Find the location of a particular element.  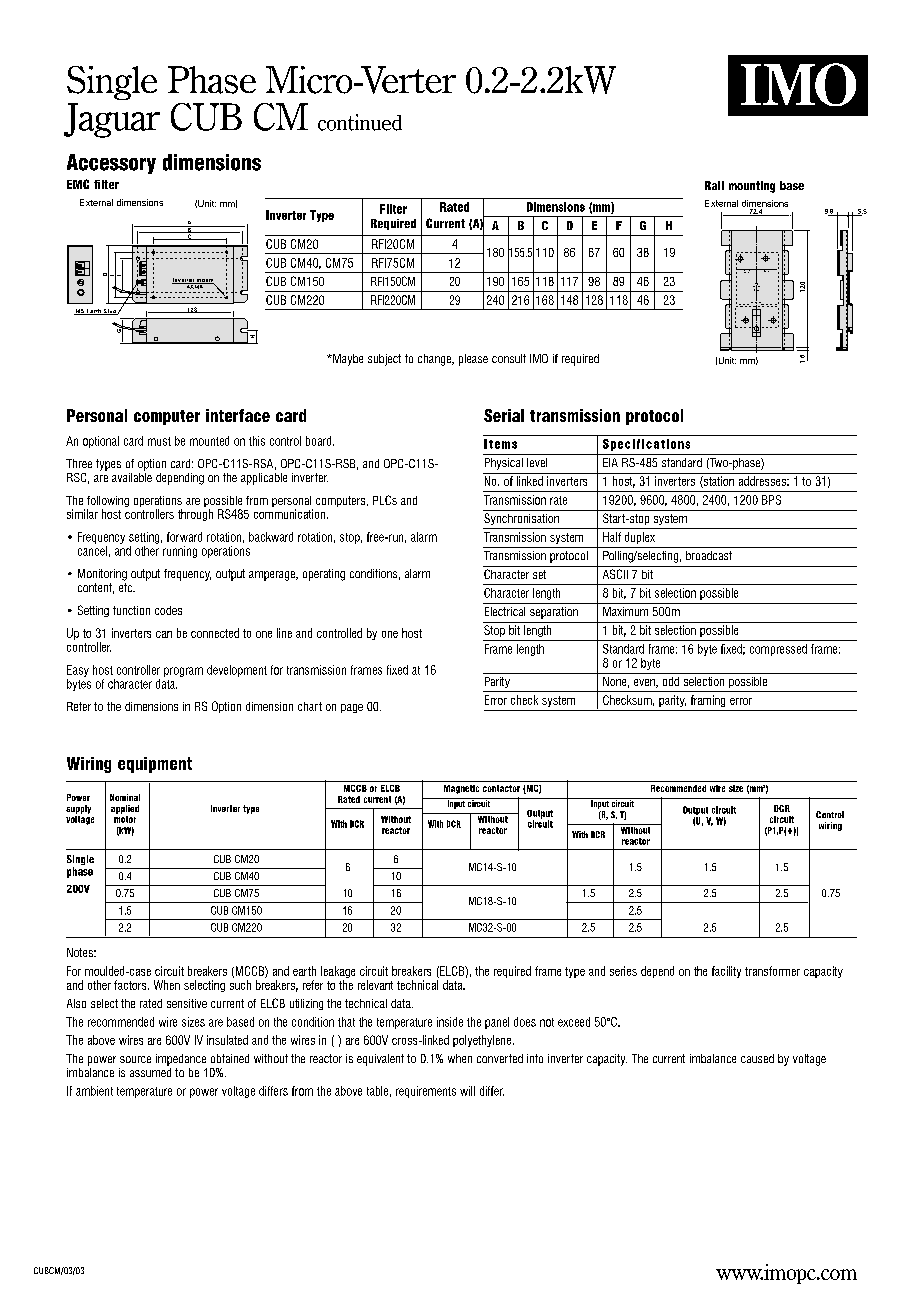

impedance is located at coordinates (181, 1060).
